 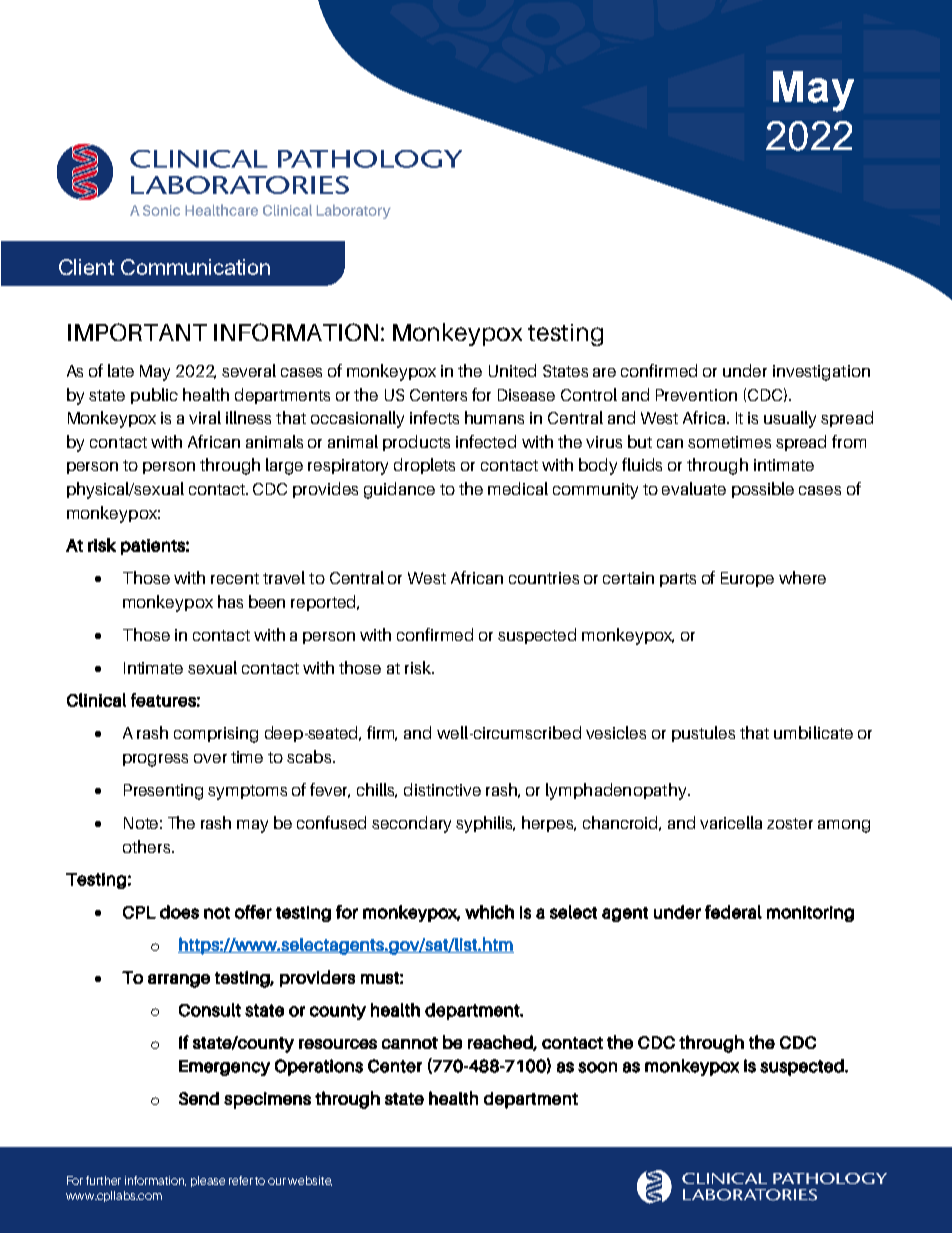 I want to click on please, so click(x=208, y=1181).
